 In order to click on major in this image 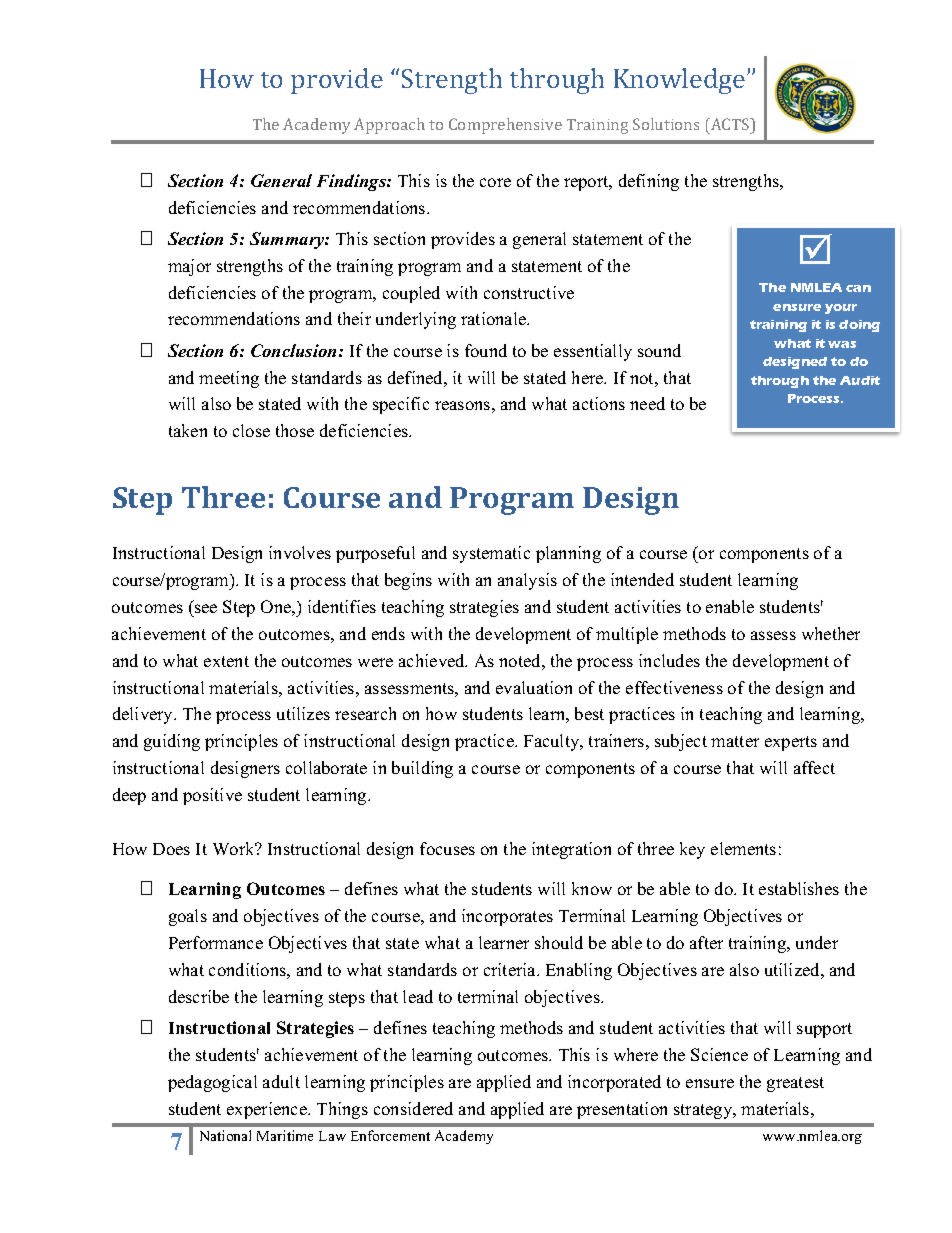, I will do `click(189, 267)`.
